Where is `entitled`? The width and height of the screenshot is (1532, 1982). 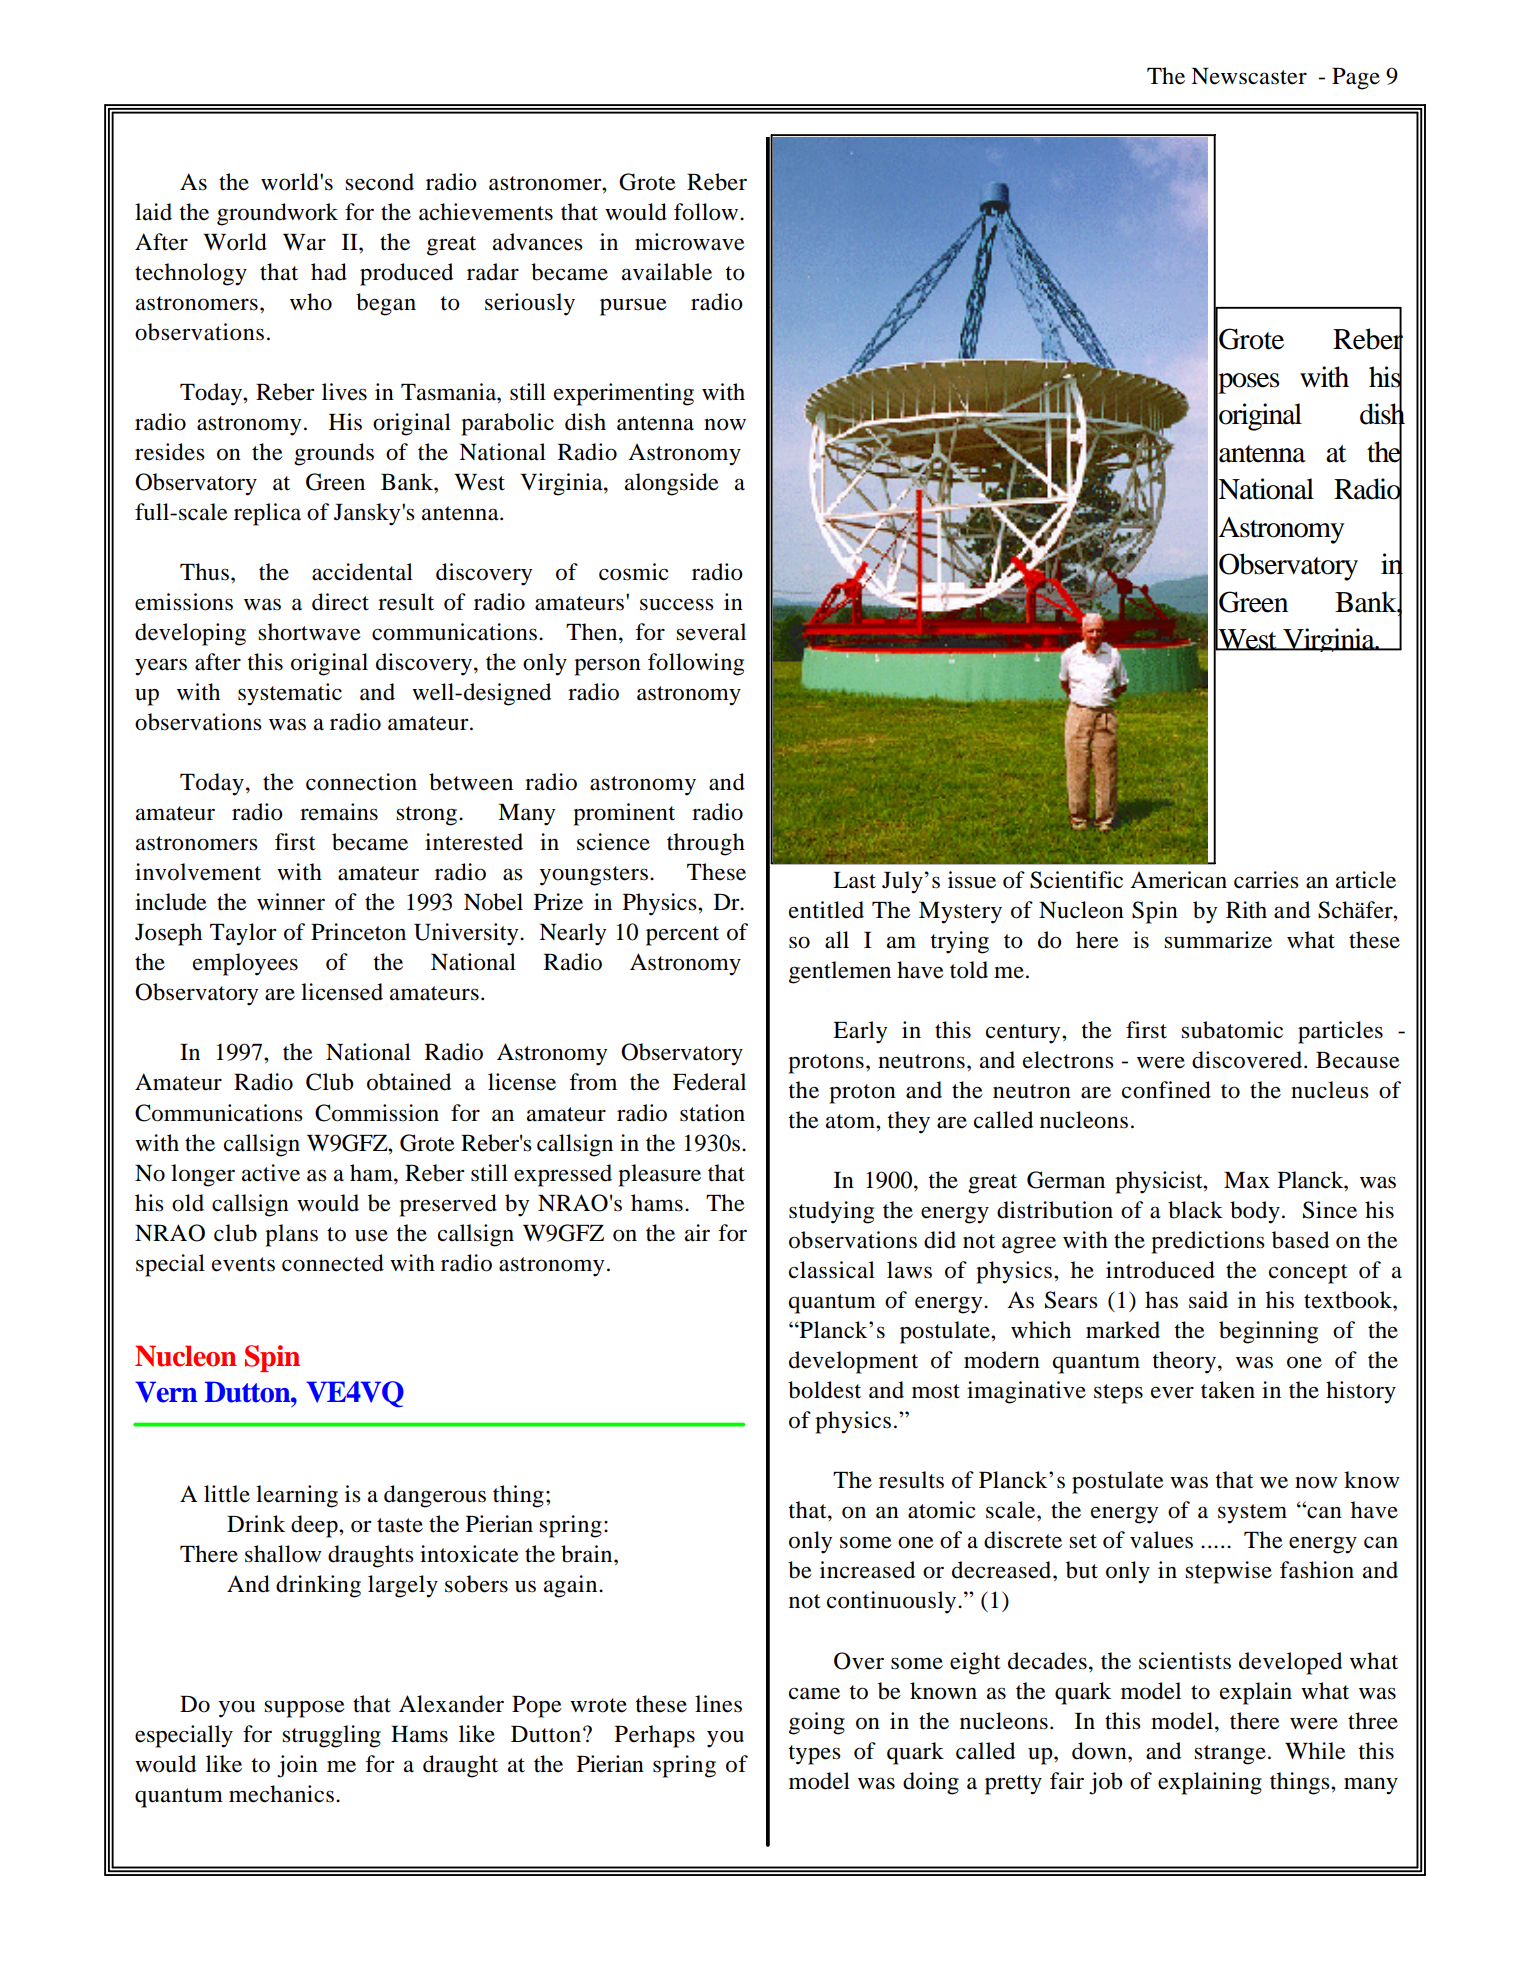
entitled is located at coordinates (826, 910).
